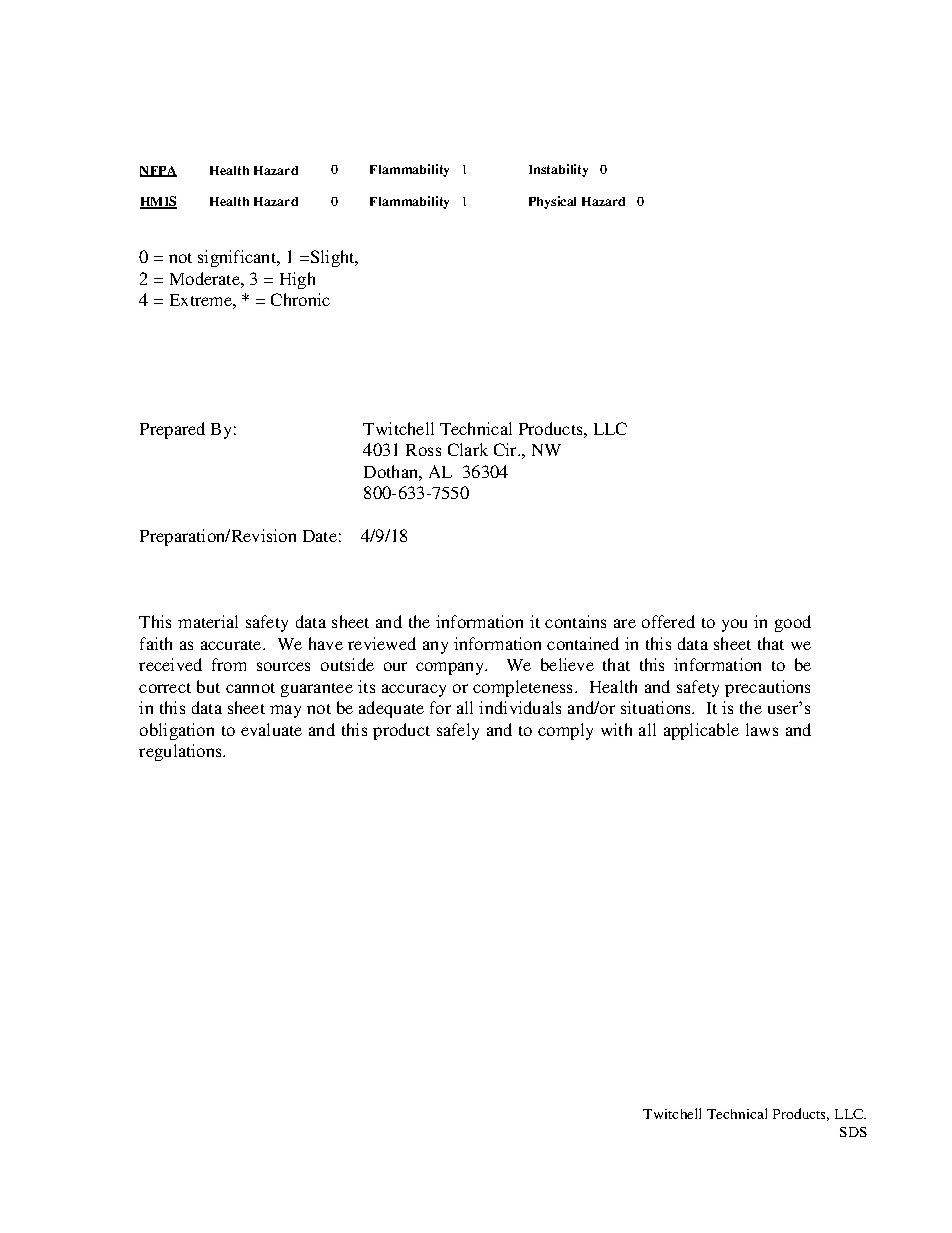 This screenshot has width=952, height=1233. Describe the element at coordinates (552, 202) in the screenshot. I see `Physical` at that location.
